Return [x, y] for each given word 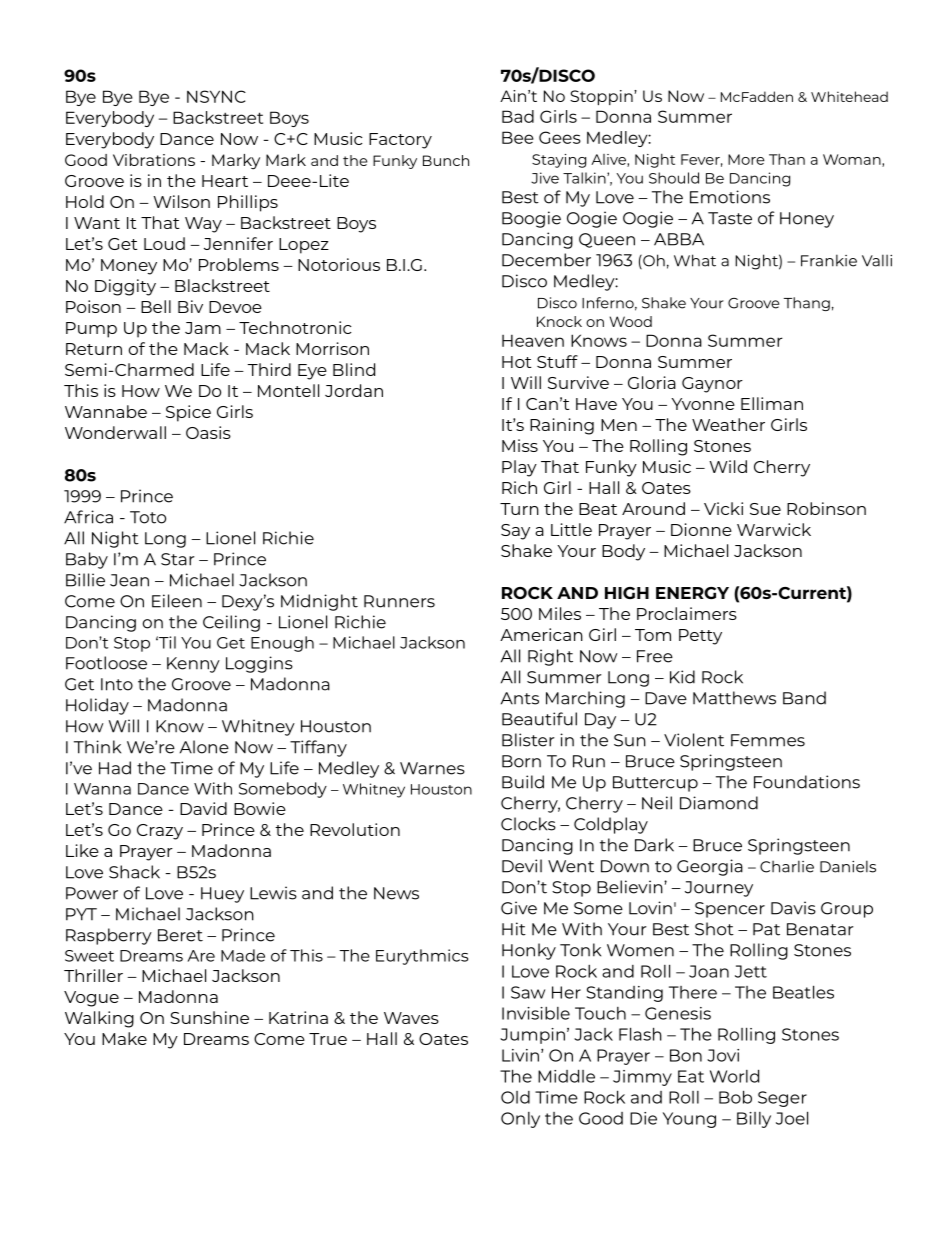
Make [124, 1038]
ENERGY [692, 593]
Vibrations [154, 160]
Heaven [533, 341]
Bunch [446, 160]
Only [520, 1120]
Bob [735, 1097]
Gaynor [712, 385]
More [746, 159]
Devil [522, 866]
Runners [399, 601]
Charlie [787, 866]
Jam [203, 328]
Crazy [160, 832]
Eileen [177, 601]
